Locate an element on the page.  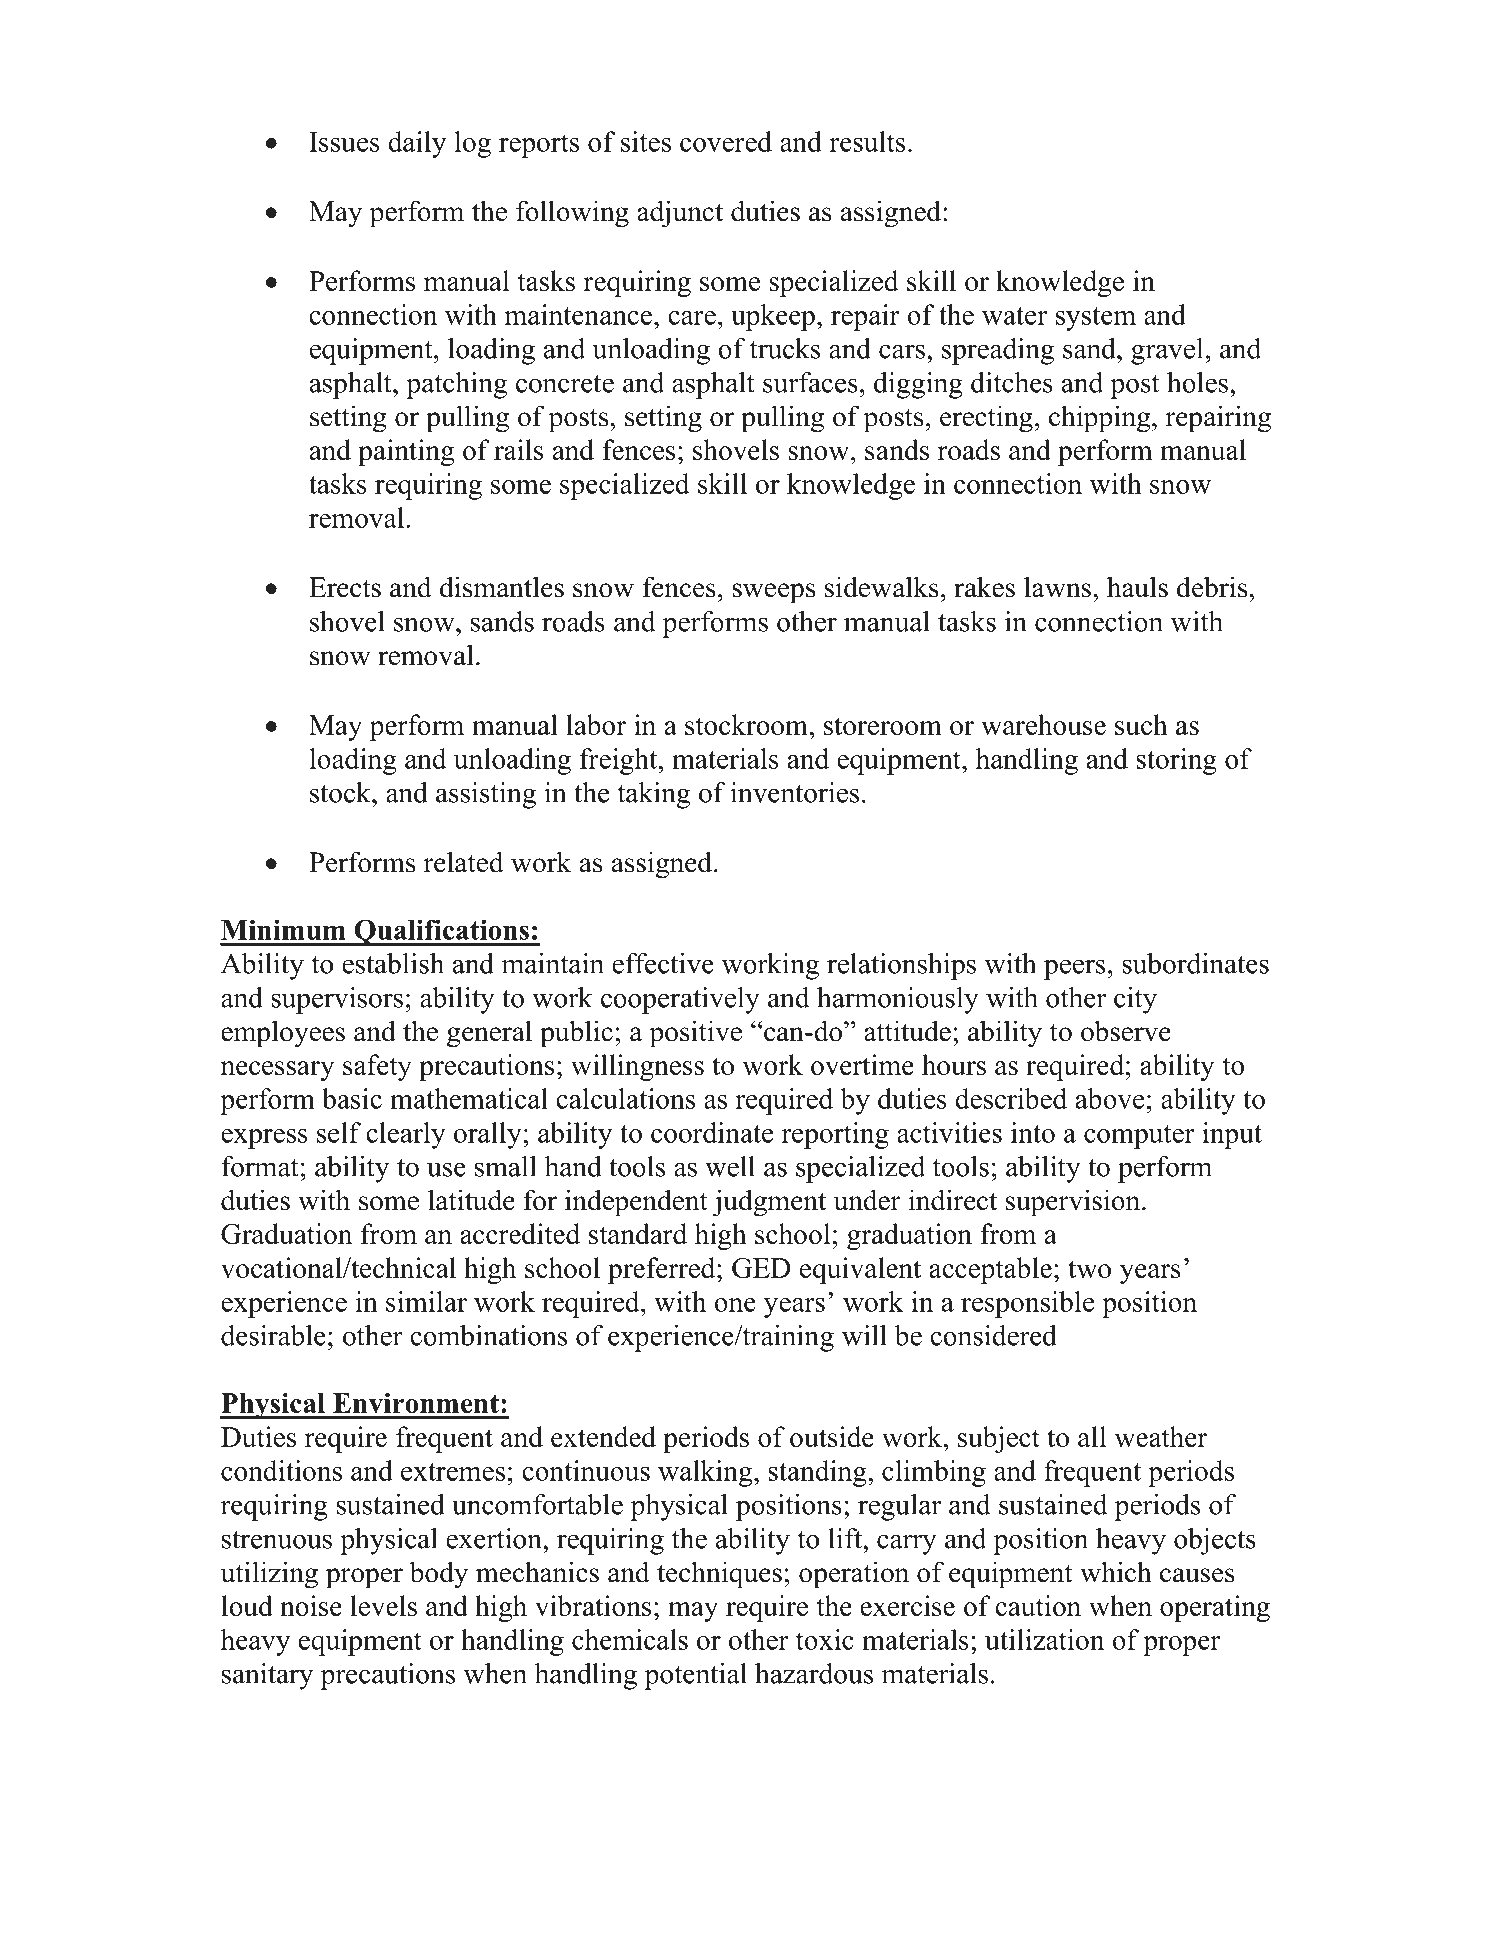
utilization is located at coordinates (1044, 1639).
